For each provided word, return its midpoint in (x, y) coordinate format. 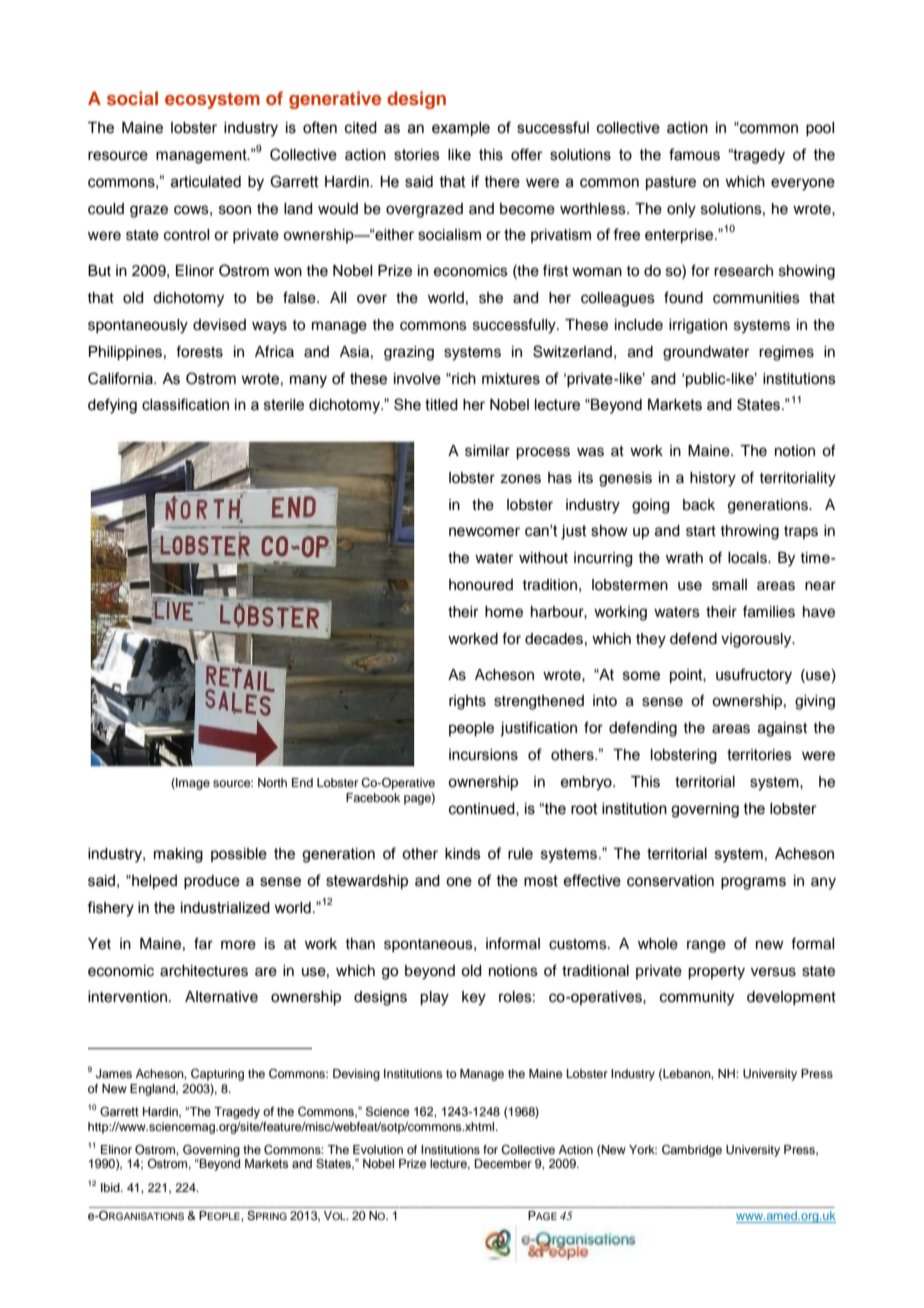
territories (759, 755)
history (713, 479)
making (178, 855)
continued (483, 809)
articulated (206, 182)
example (461, 129)
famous (694, 154)
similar (487, 451)
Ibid (111, 1187)
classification (185, 404)
